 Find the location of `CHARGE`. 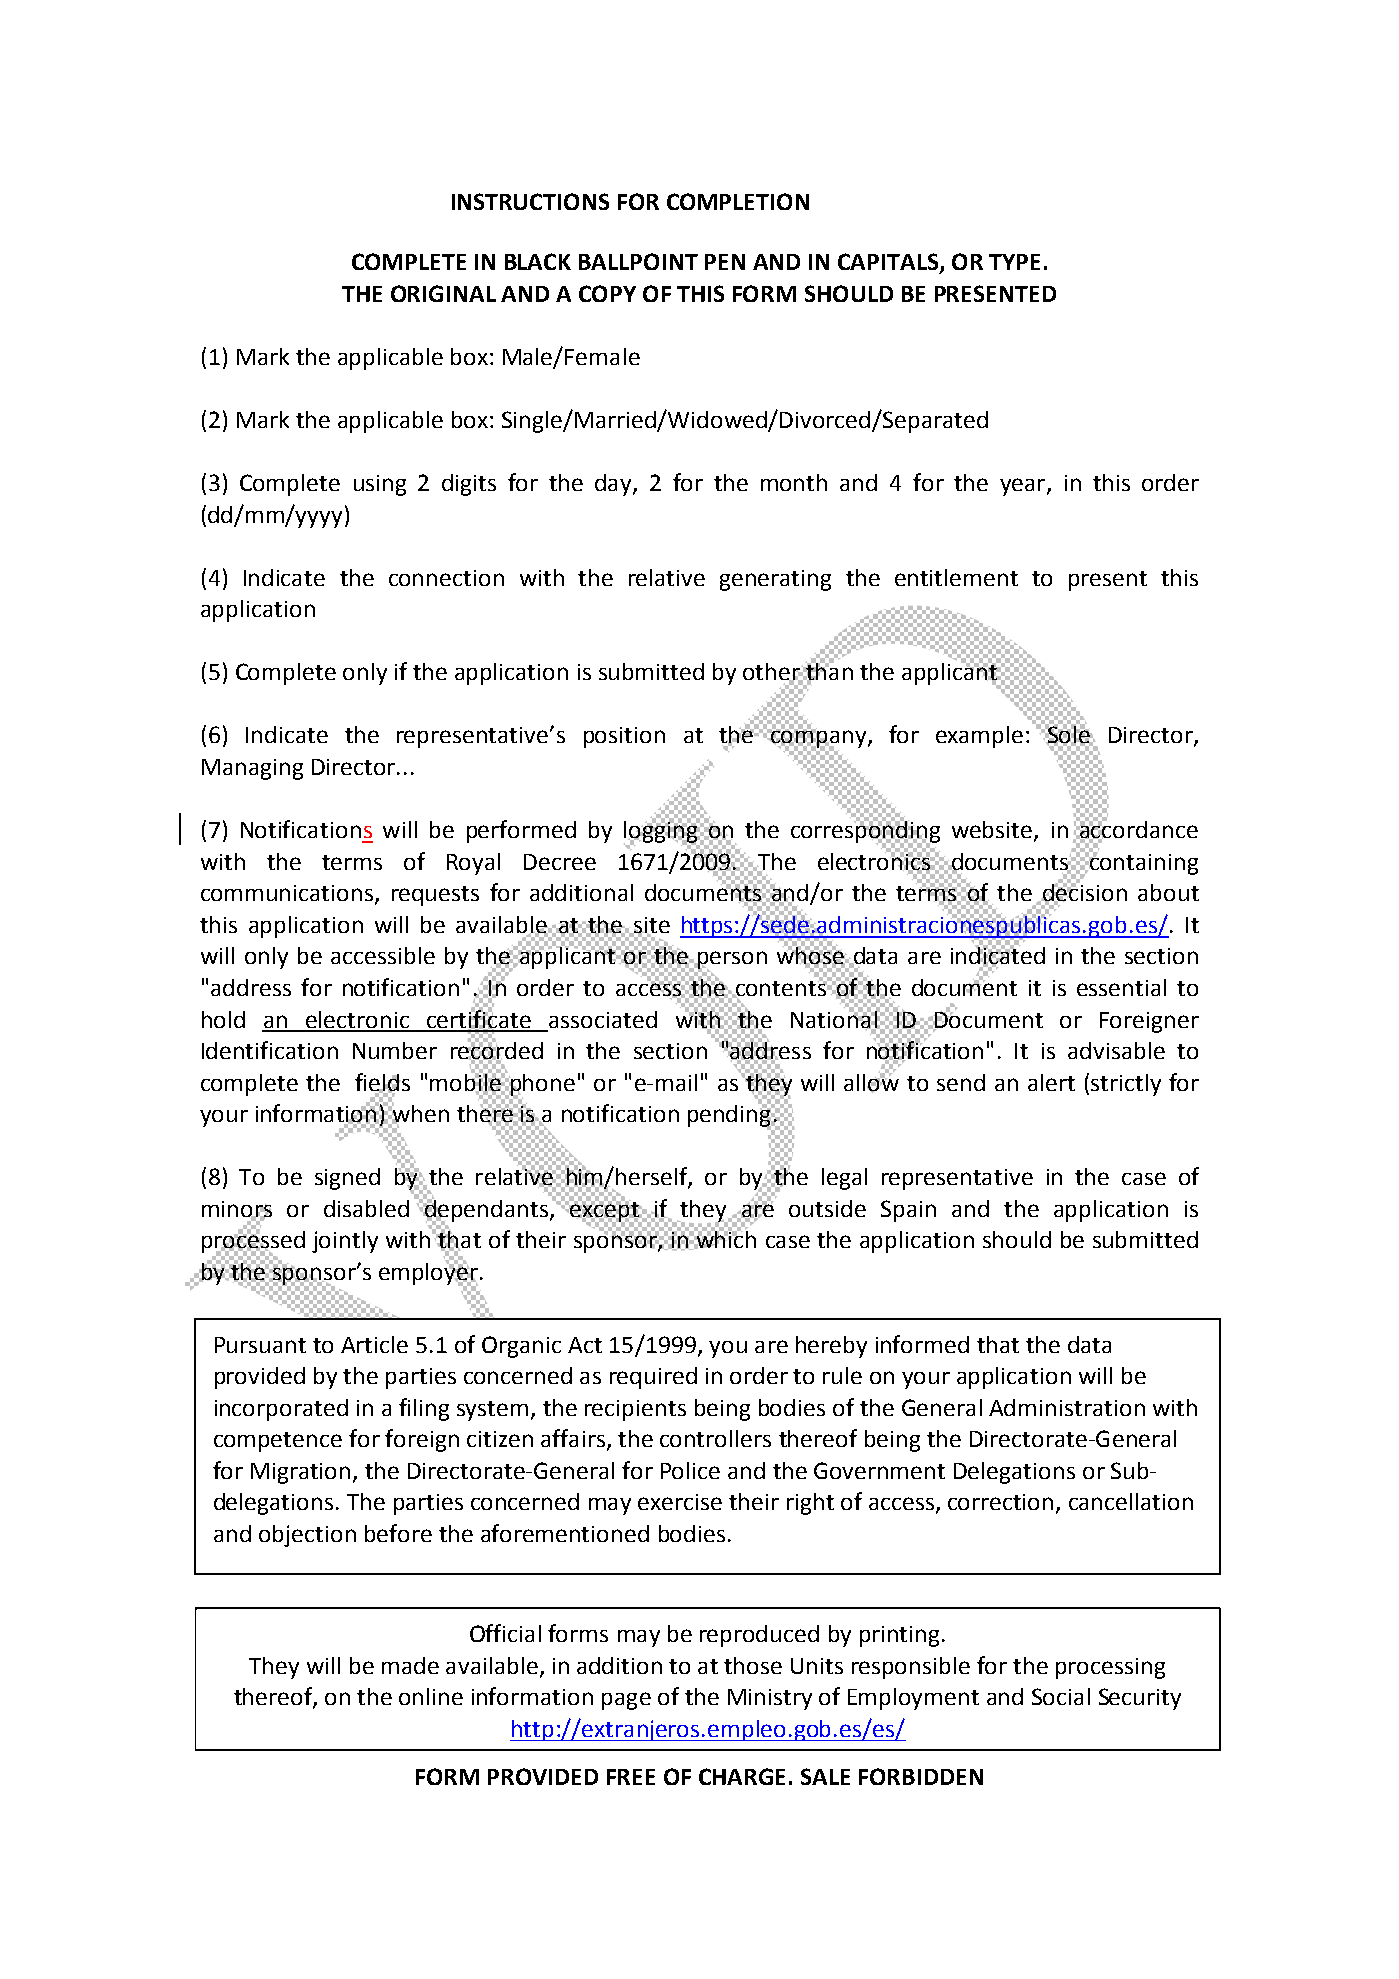

CHARGE is located at coordinates (742, 1776).
